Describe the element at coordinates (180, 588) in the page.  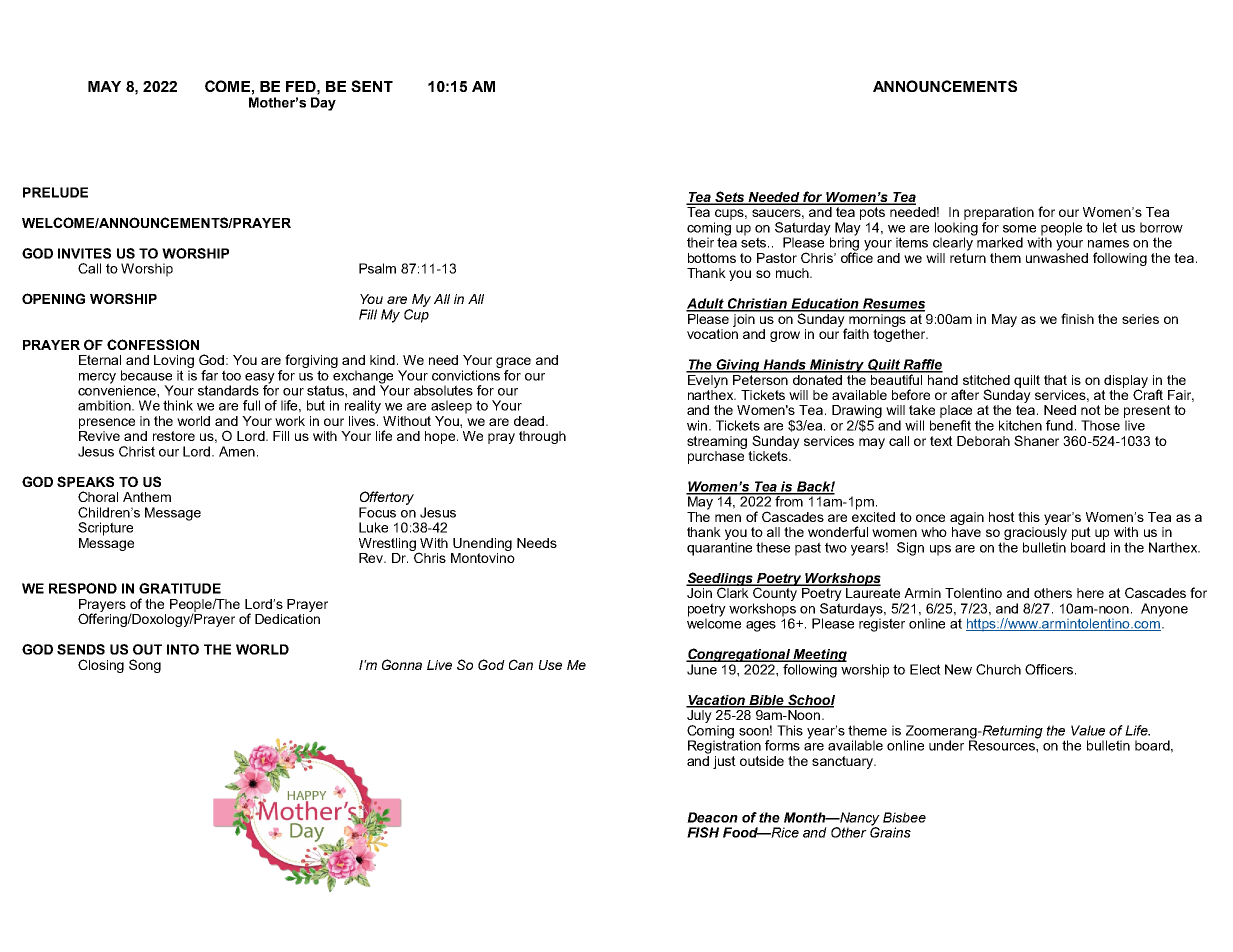
I see `GRATITUDE` at that location.
